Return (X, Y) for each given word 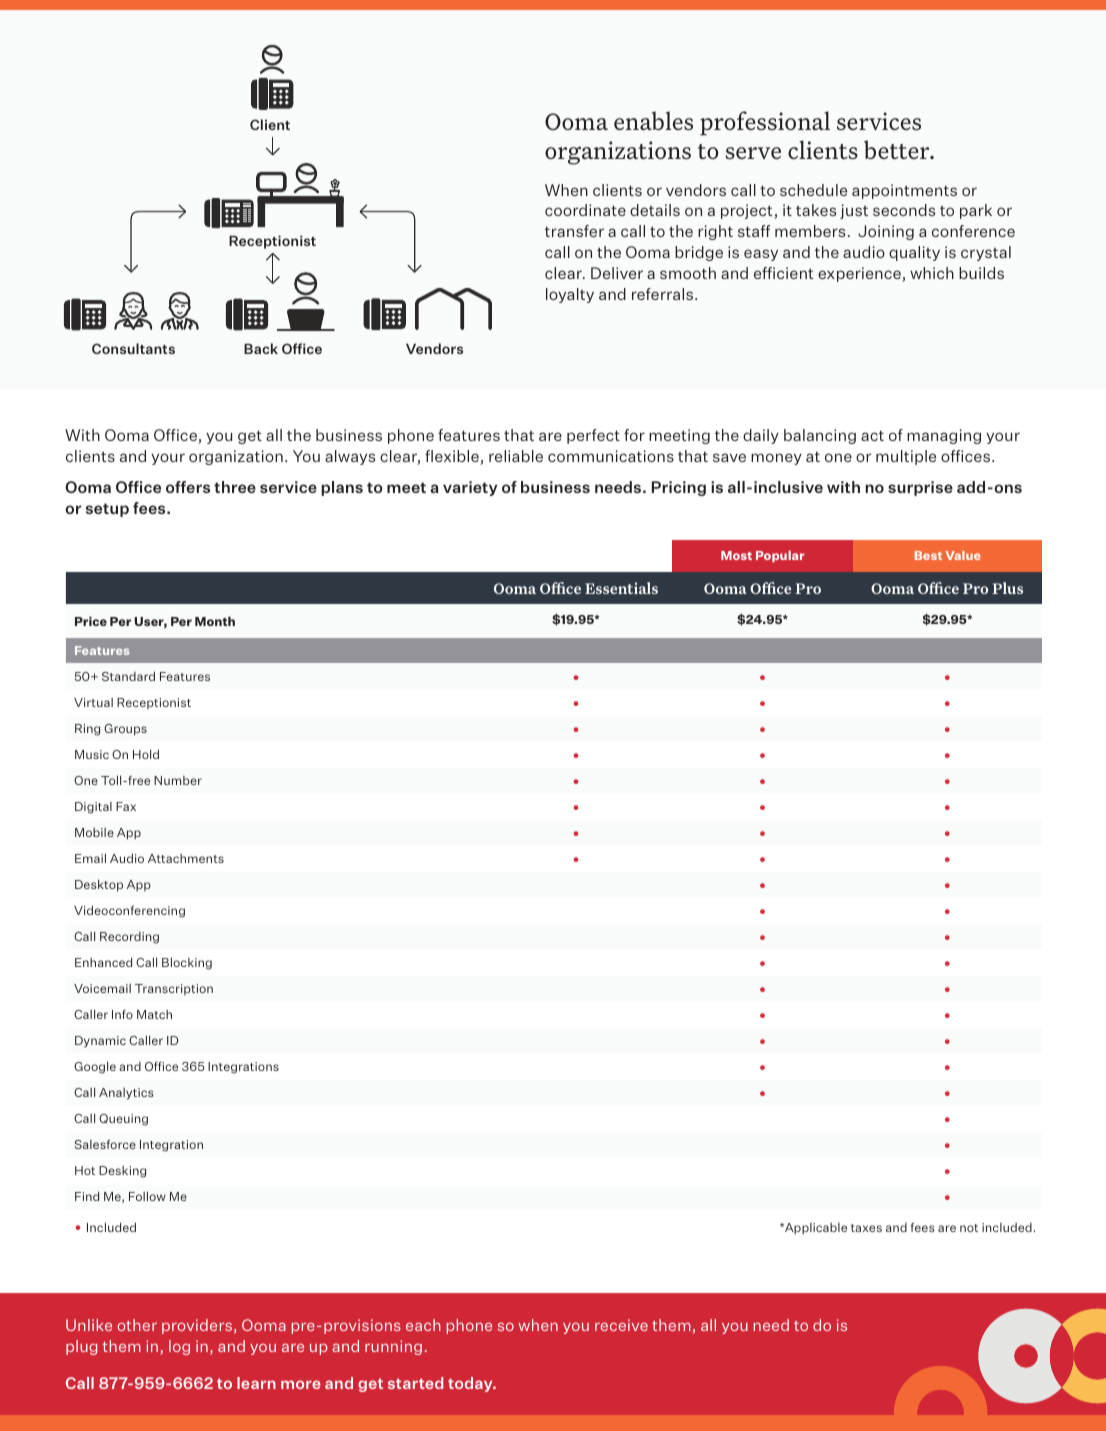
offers (188, 487)
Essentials (621, 588)
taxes (866, 1228)
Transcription (174, 989)
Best (928, 555)
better (898, 149)
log (179, 1347)
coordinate (585, 210)
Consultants (133, 348)
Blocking (187, 963)
